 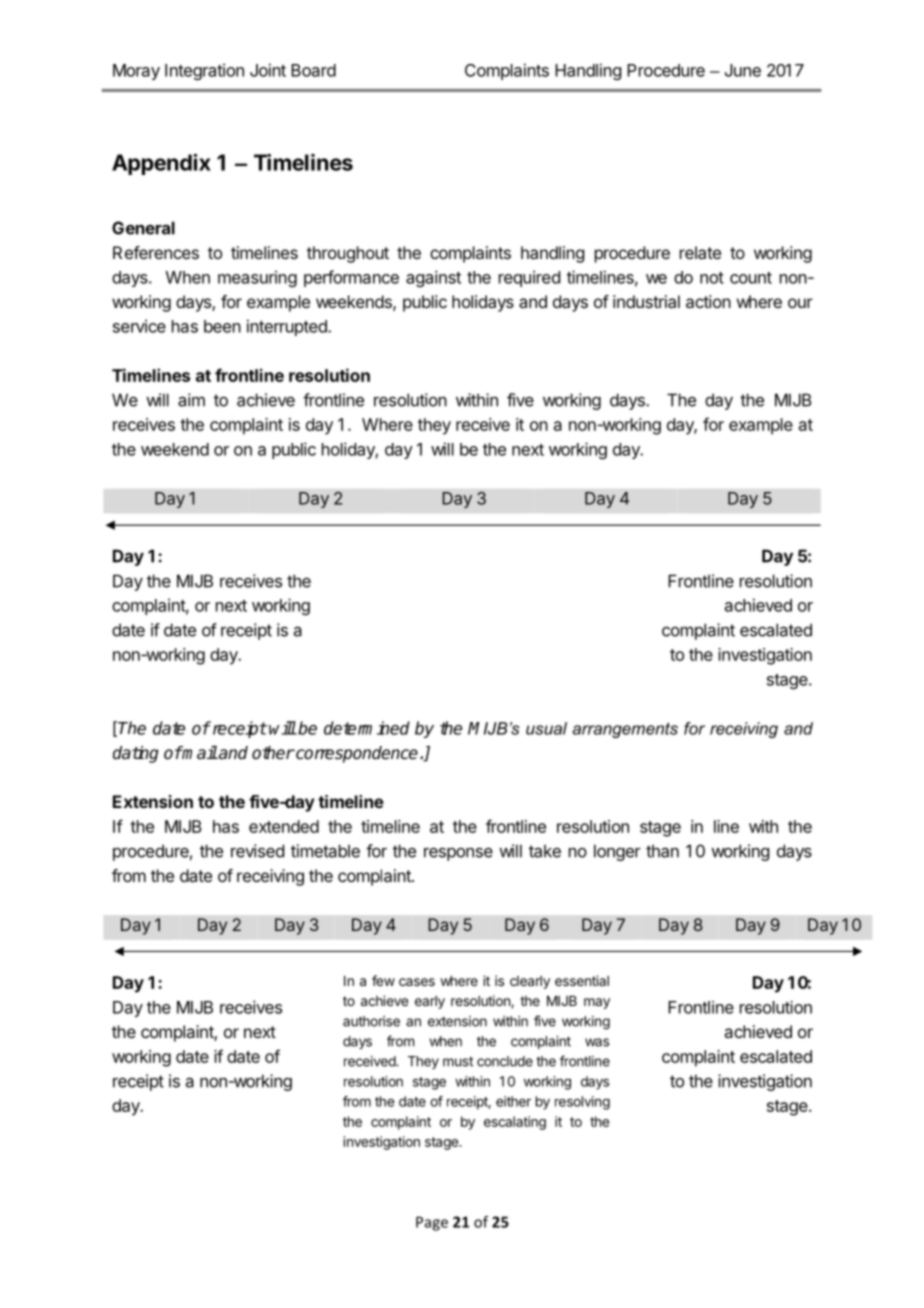 I want to click on action, so click(x=708, y=301).
